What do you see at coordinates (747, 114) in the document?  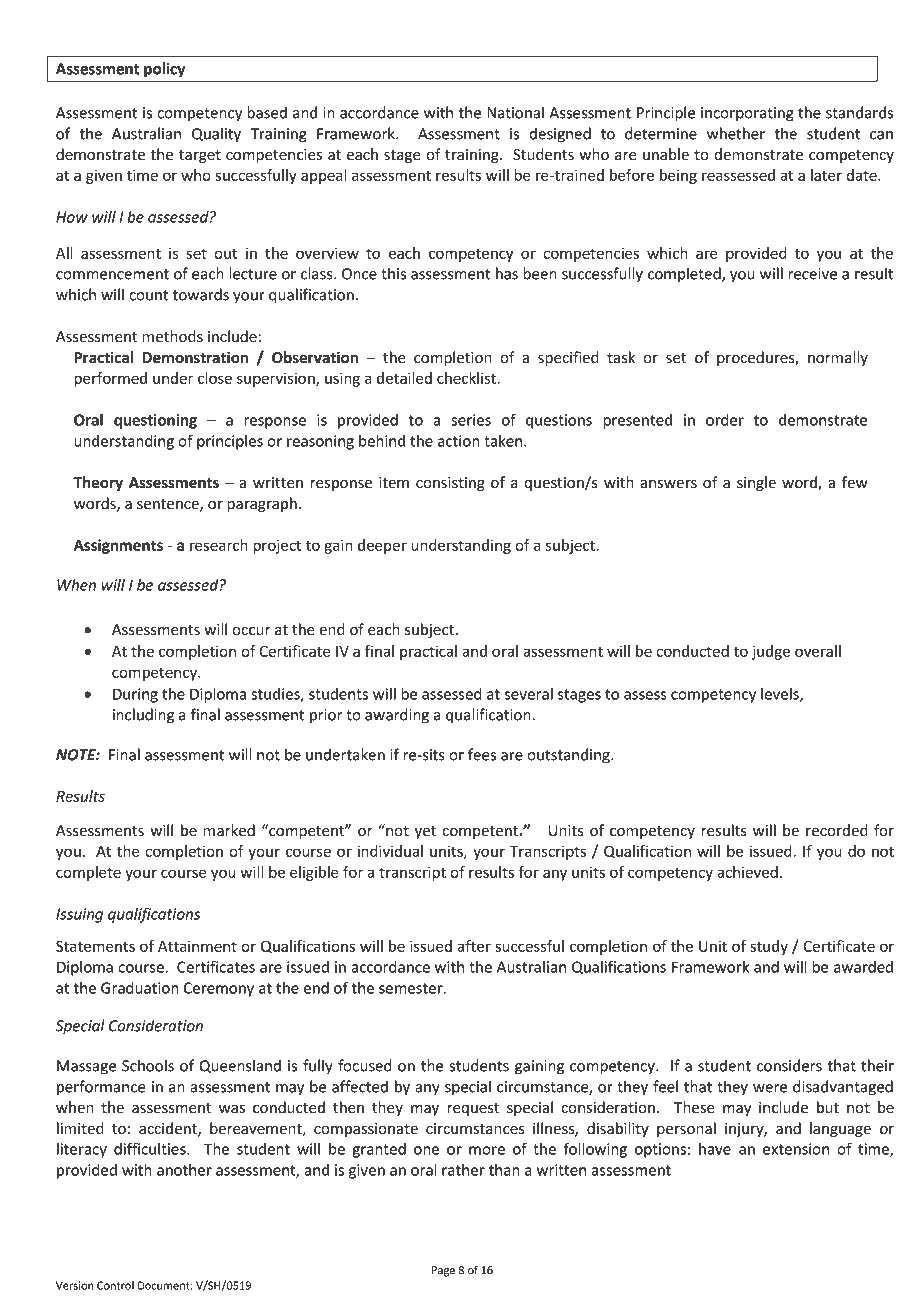 I see `incorporating` at bounding box center [747, 114].
